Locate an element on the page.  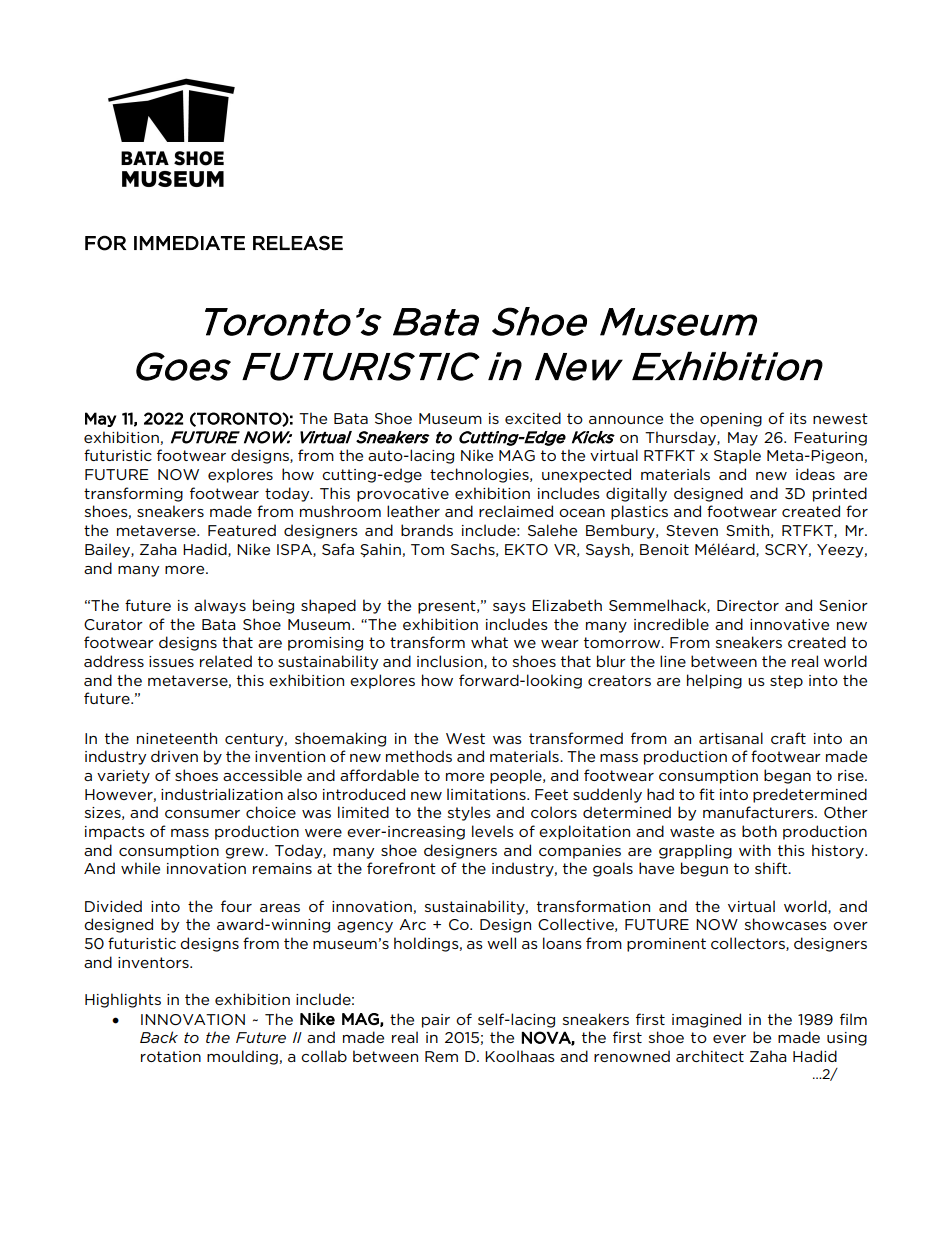
Back is located at coordinates (159, 1037).
